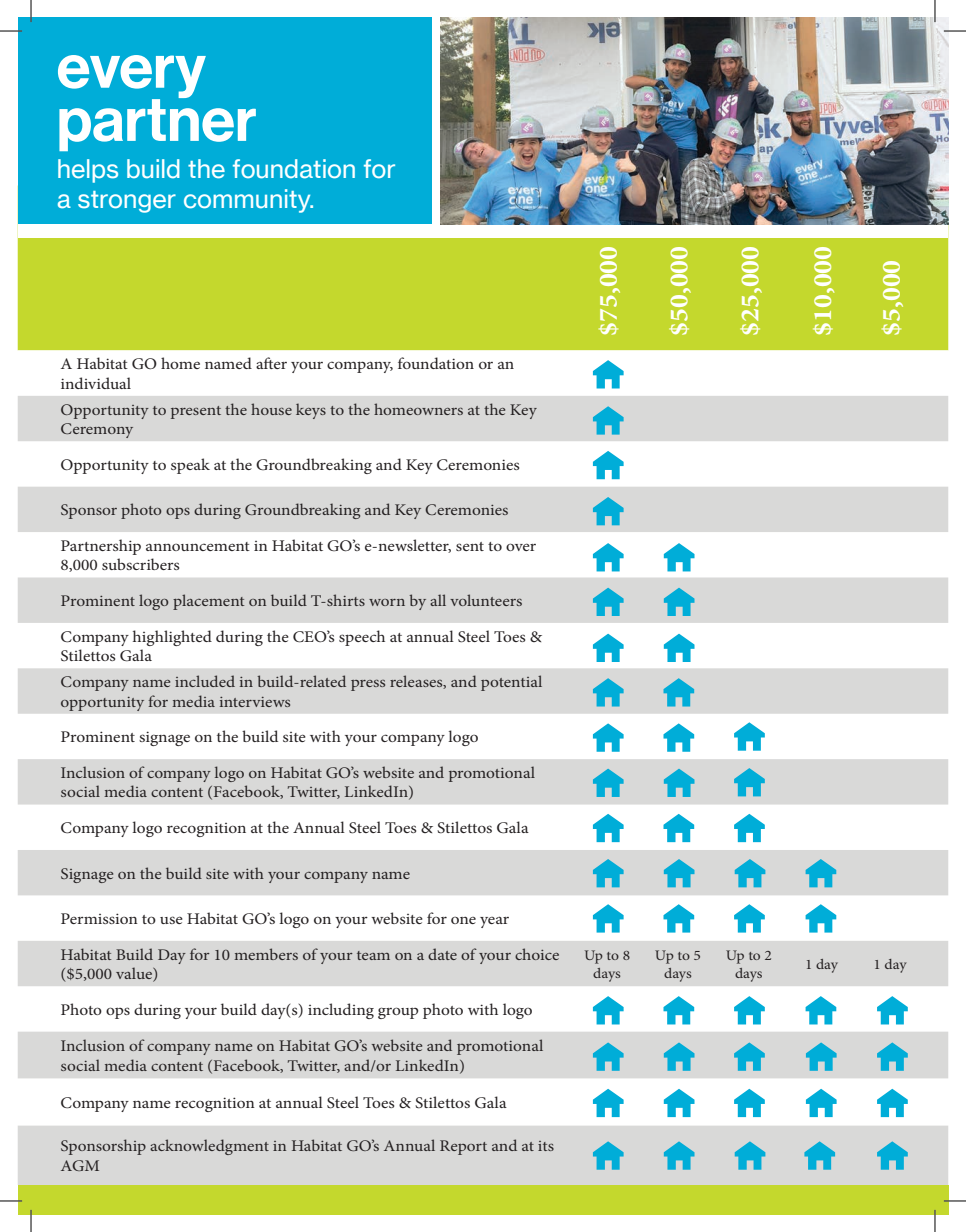 The width and height of the screenshot is (966, 1232). I want to click on every, so click(132, 78).
